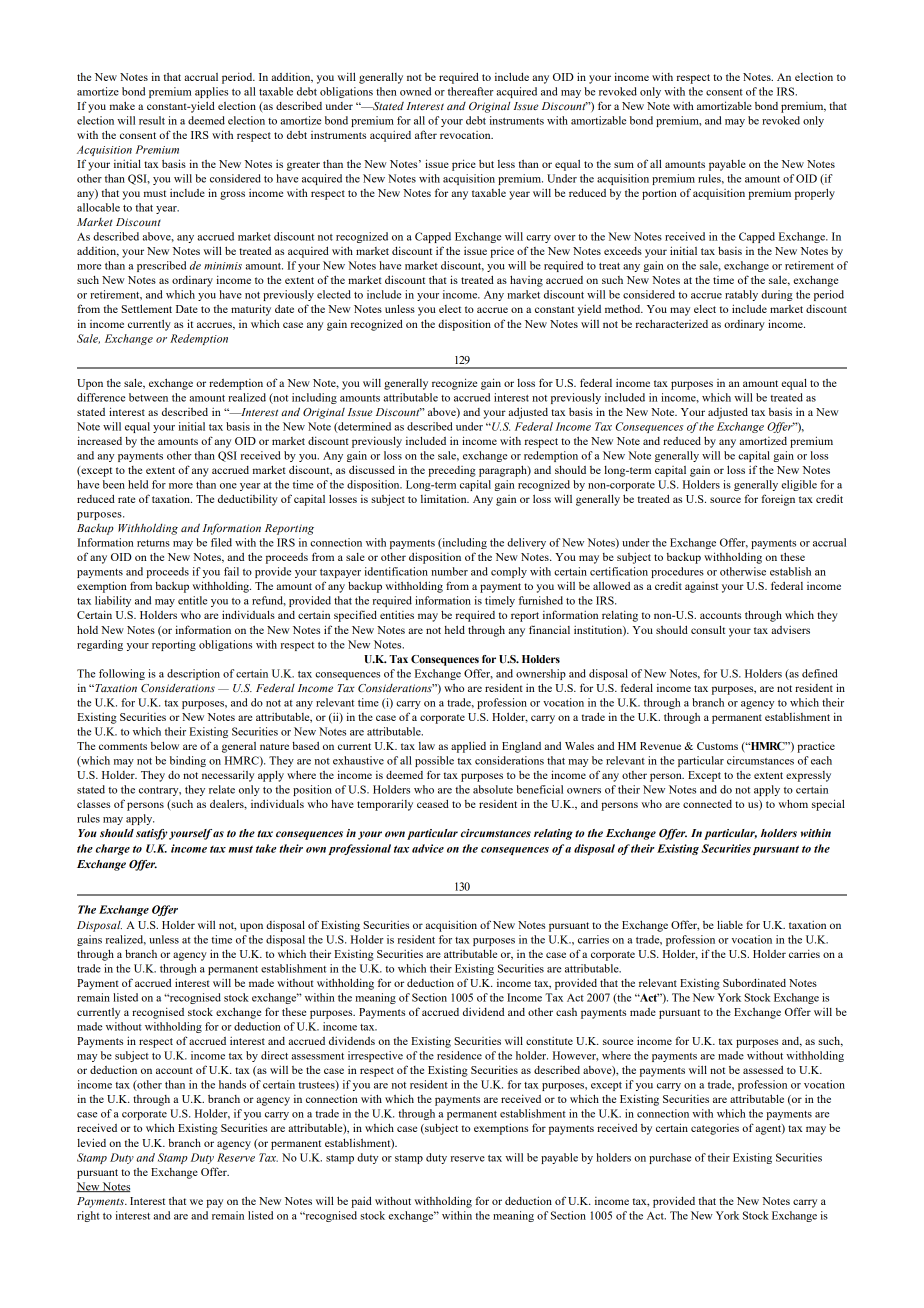  Describe the element at coordinates (452, 471) in the document. I see `preceding` at that location.
